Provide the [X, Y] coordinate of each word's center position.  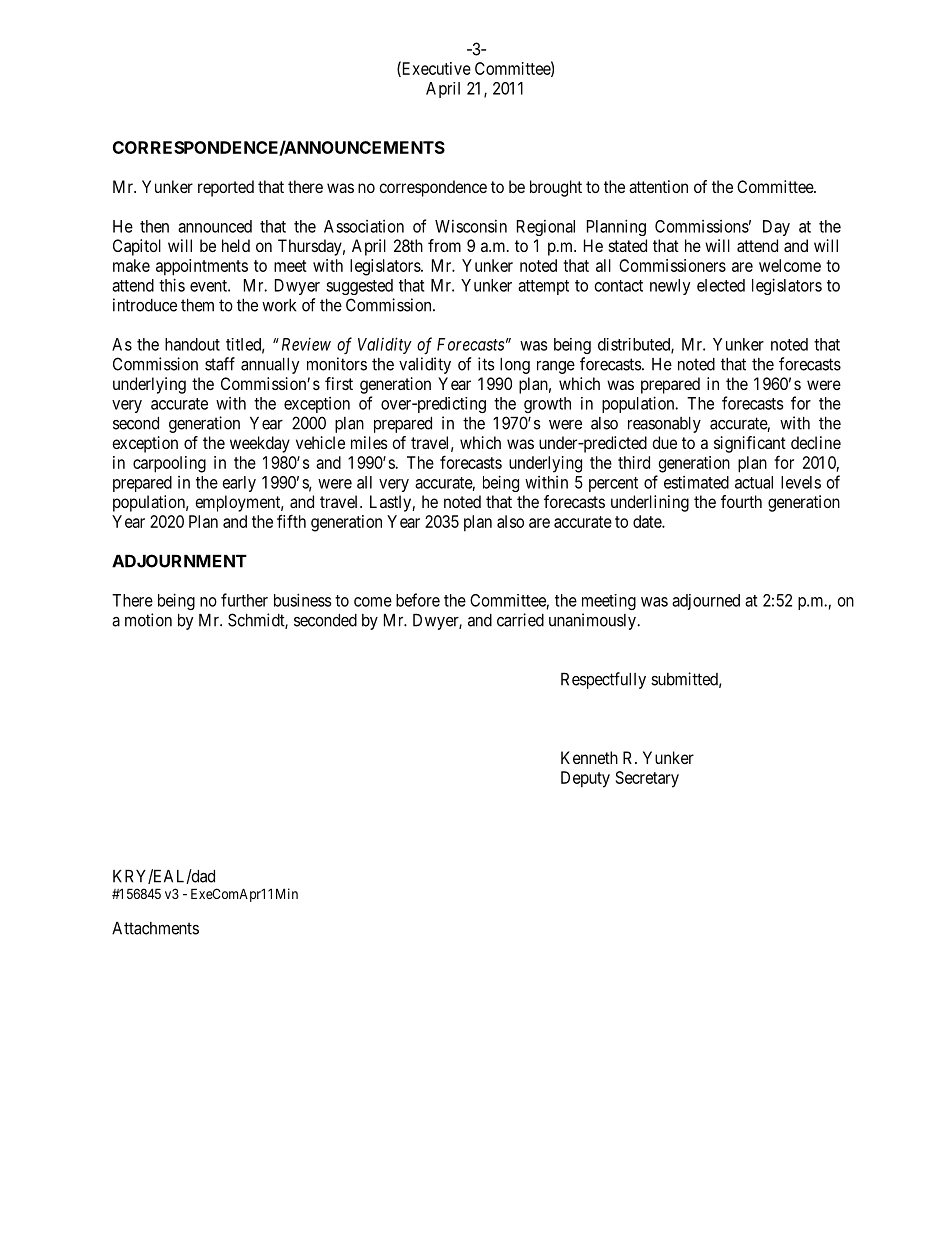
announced [215, 226]
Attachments [155, 928]
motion [148, 620]
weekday [260, 444]
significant [750, 444]
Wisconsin [471, 226]
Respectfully [603, 680]
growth [547, 405]
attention [658, 186]
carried [520, 620]
